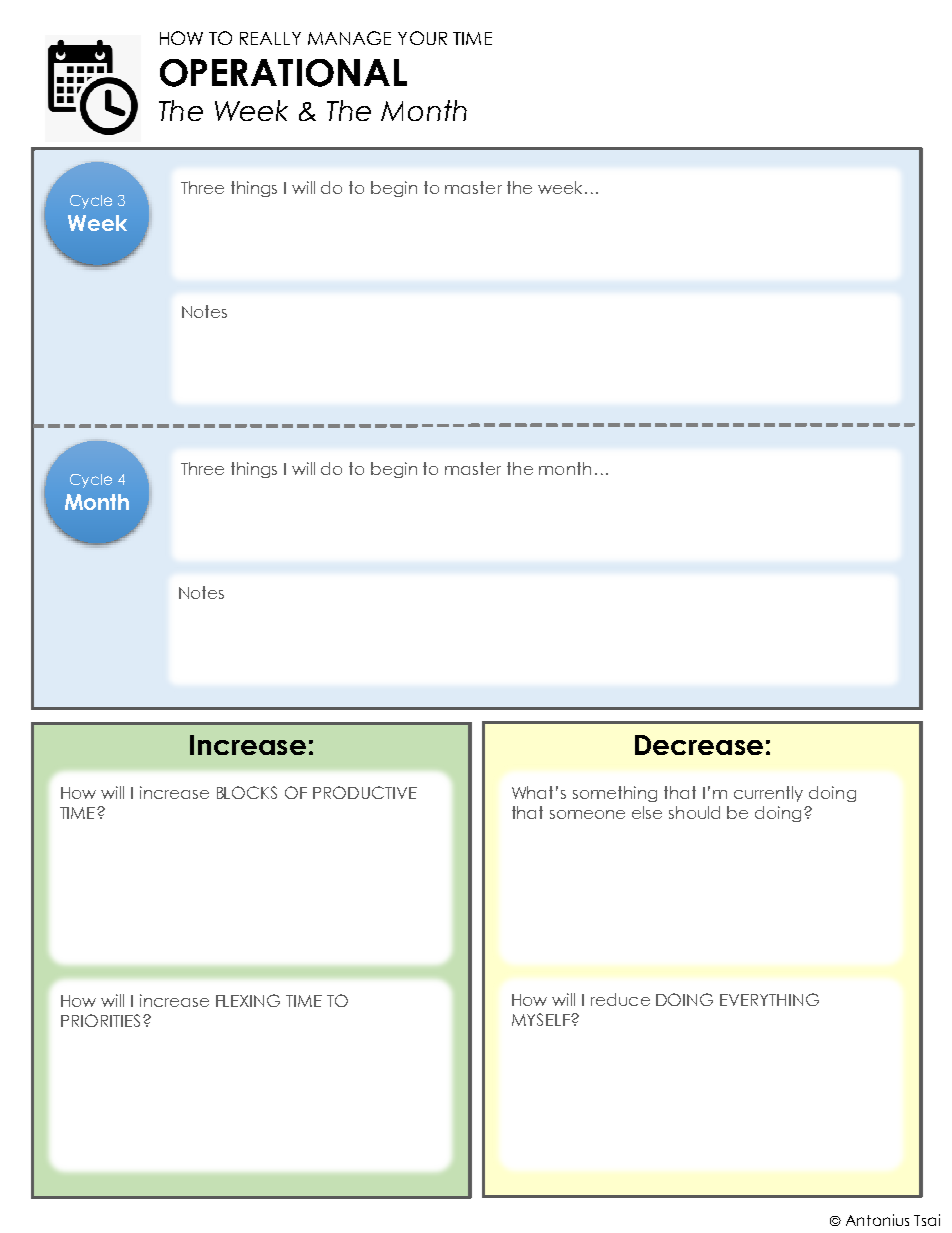 The height and width of the image is (1233, 952). Describe the element at coordinates (422, 38) in the image. I see `YOUR` at that location.
